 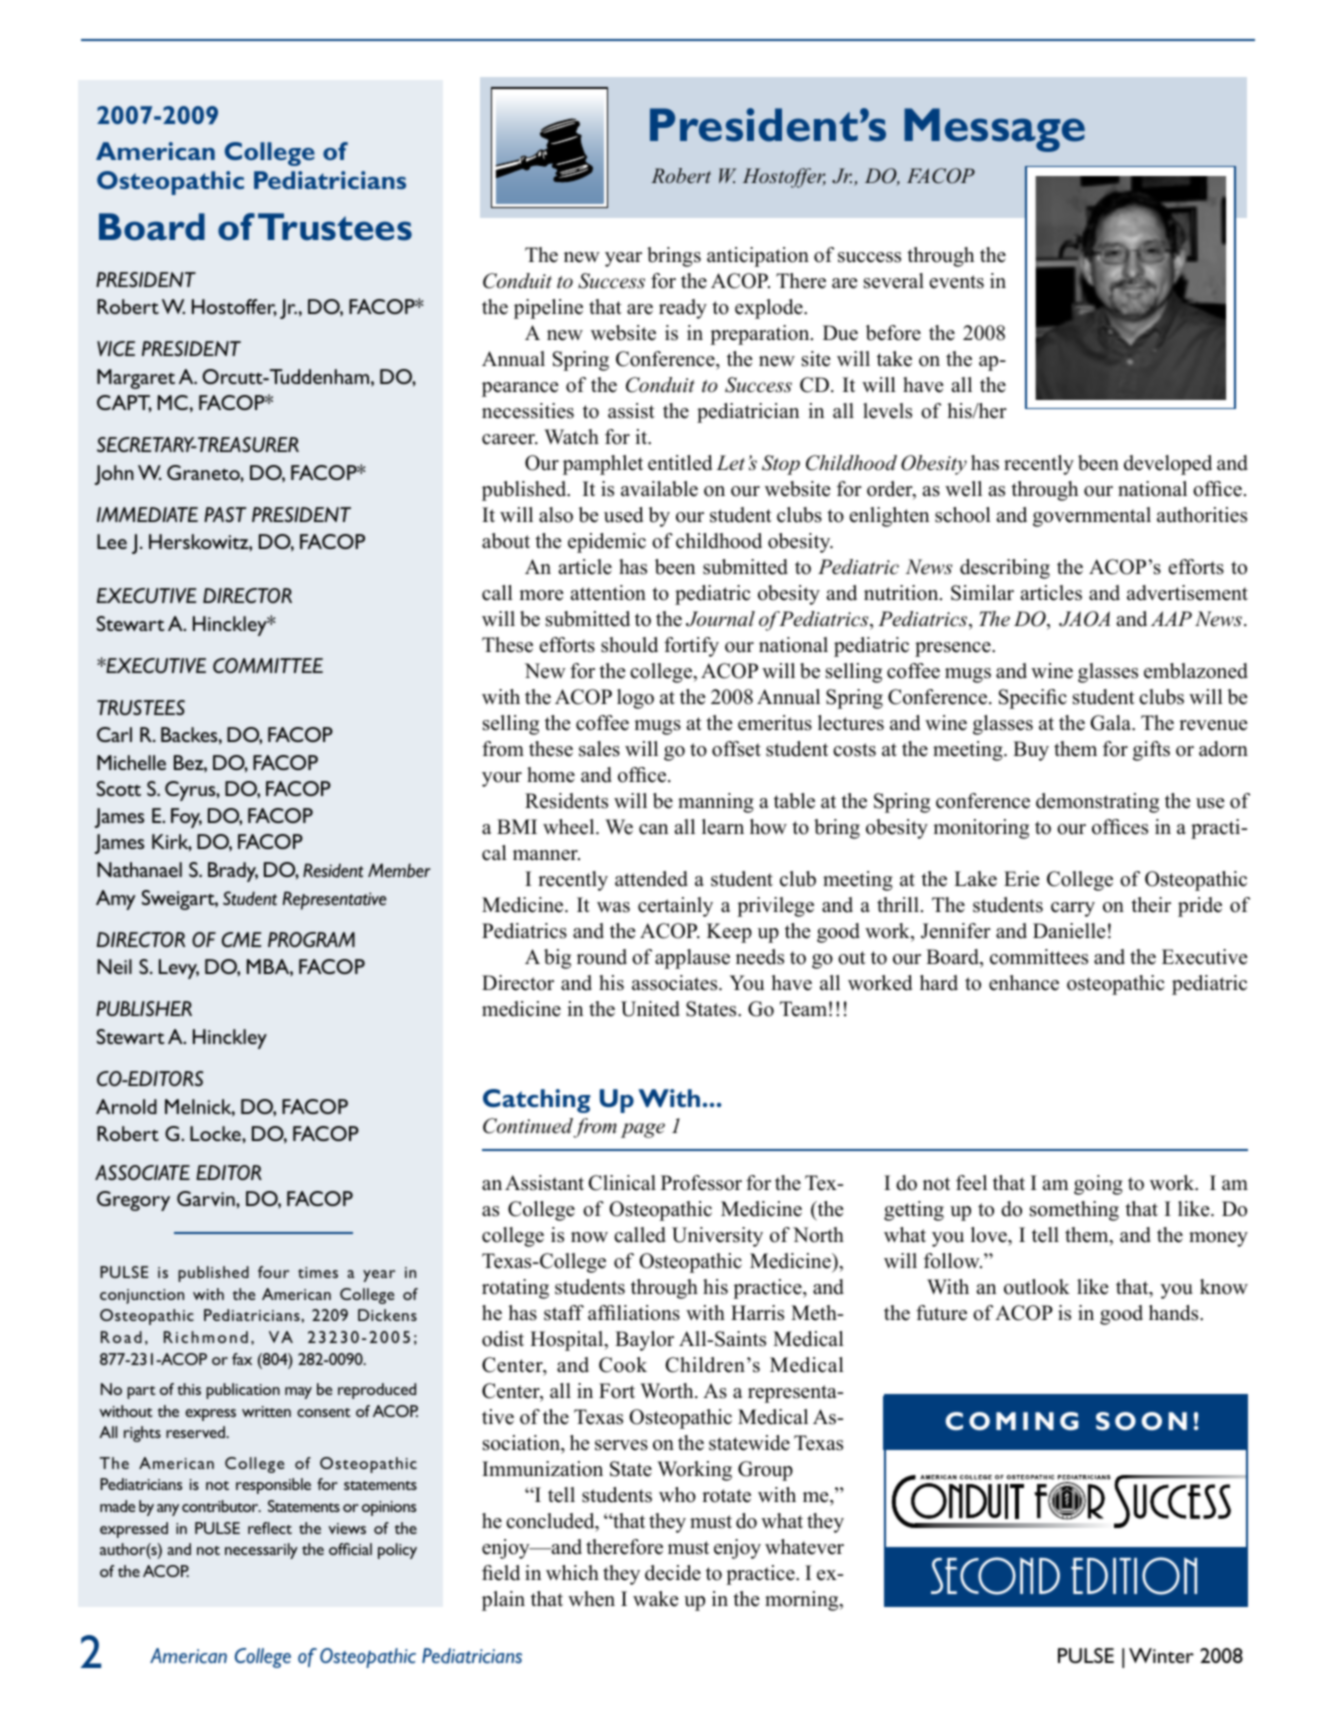 What do you see at coordinates (225, 514) in the document?
I see `Past` at bounding box center [225, 514].
